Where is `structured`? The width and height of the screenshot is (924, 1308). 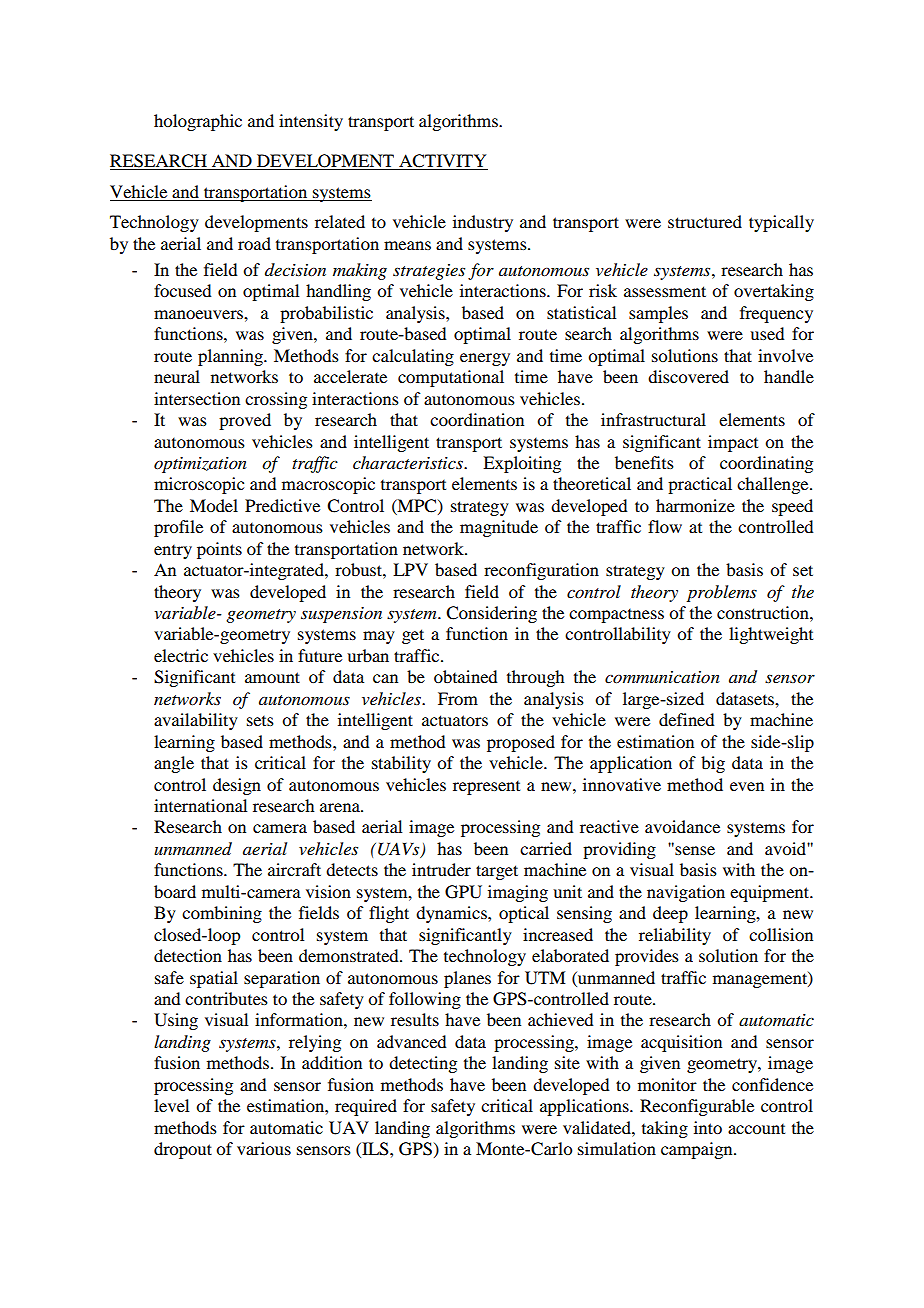
structured is located at coordinates (705, 221).
